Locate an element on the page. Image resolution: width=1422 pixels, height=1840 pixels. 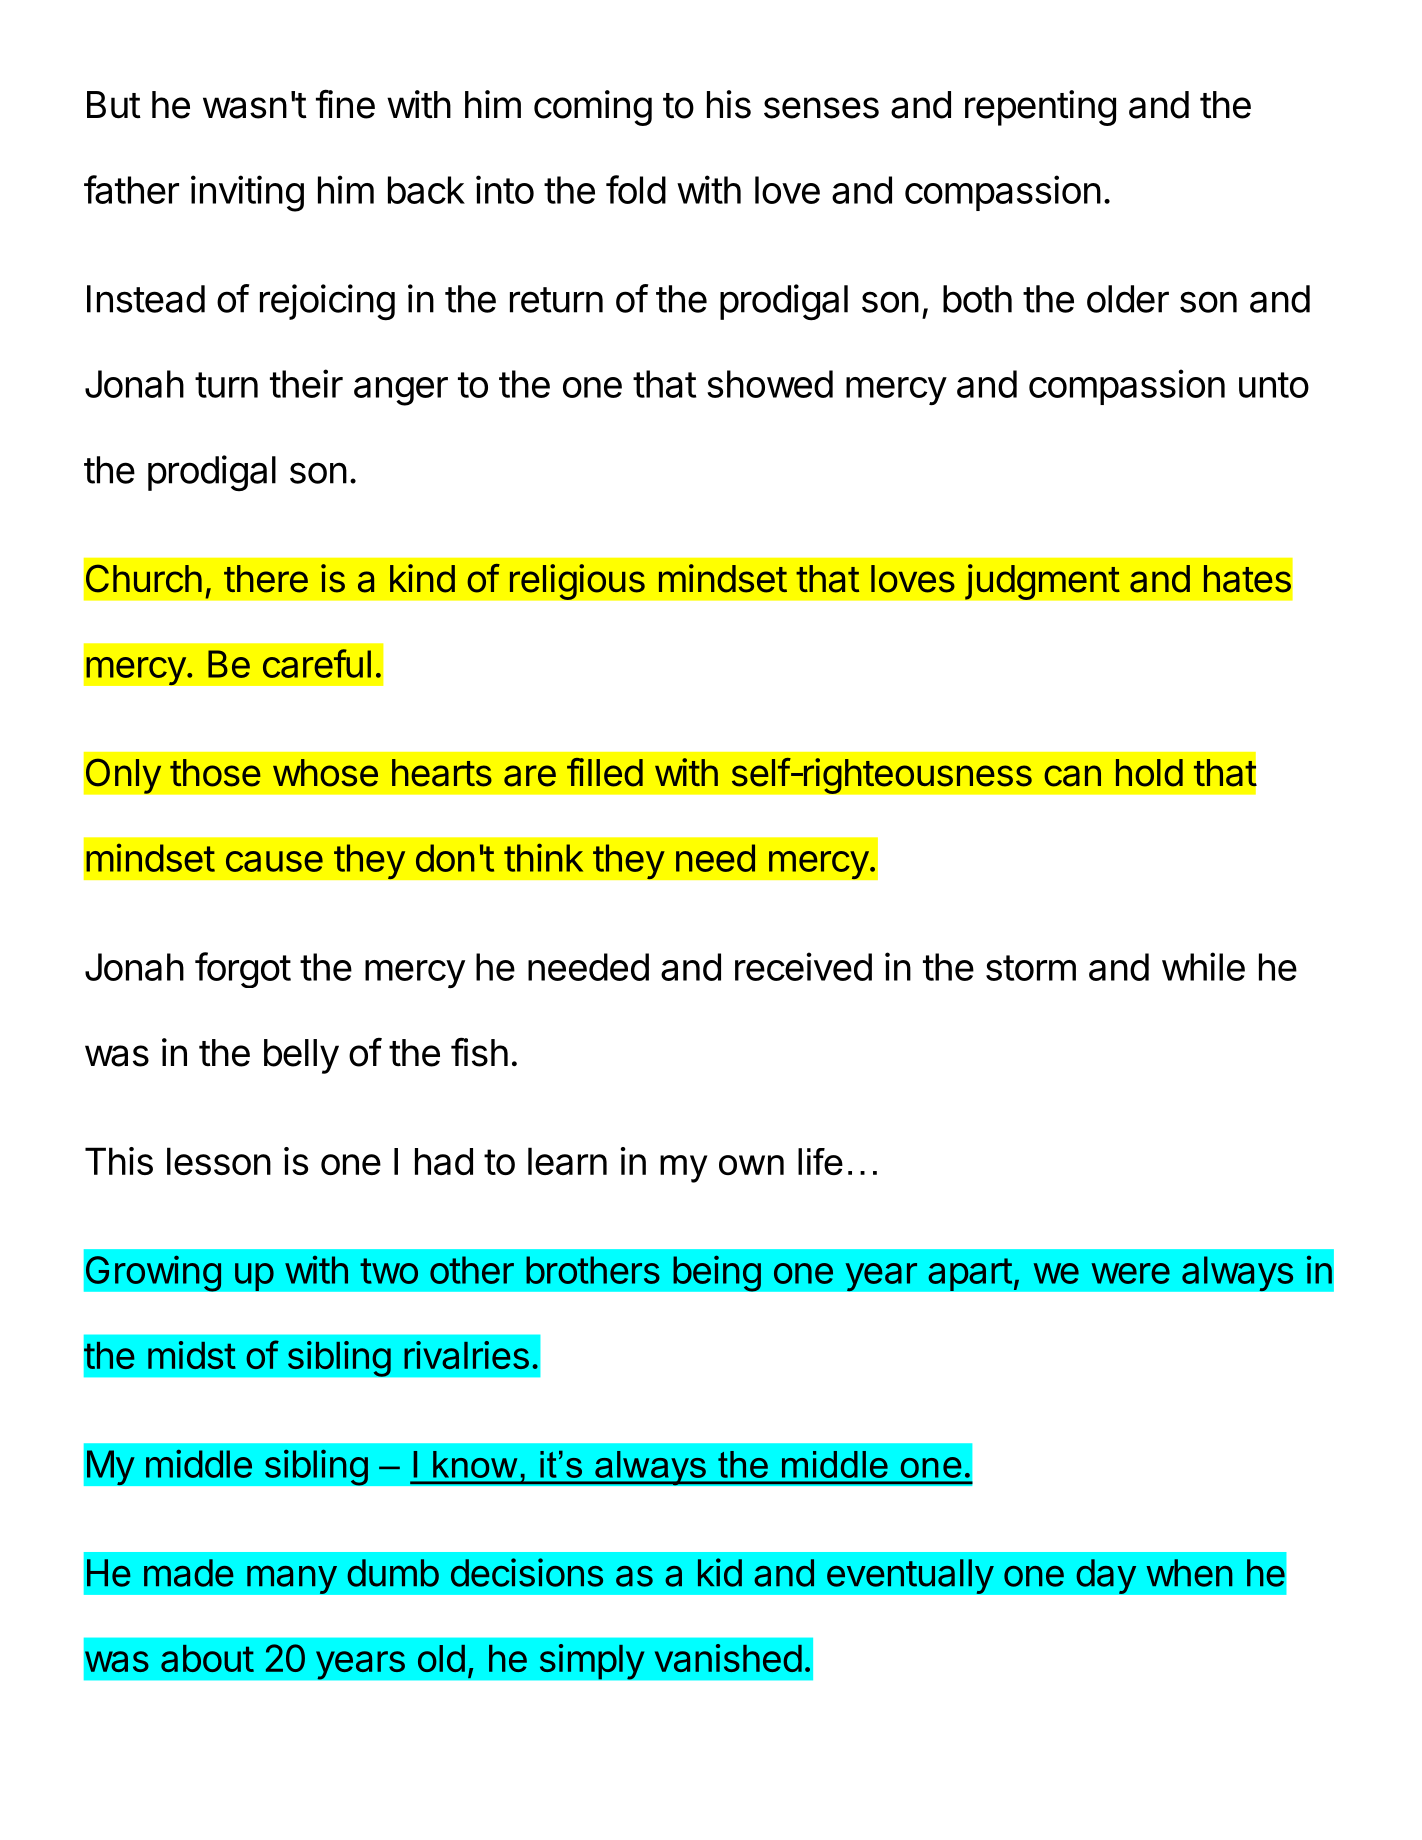
lesson is located at coordinates (219, 1161).
